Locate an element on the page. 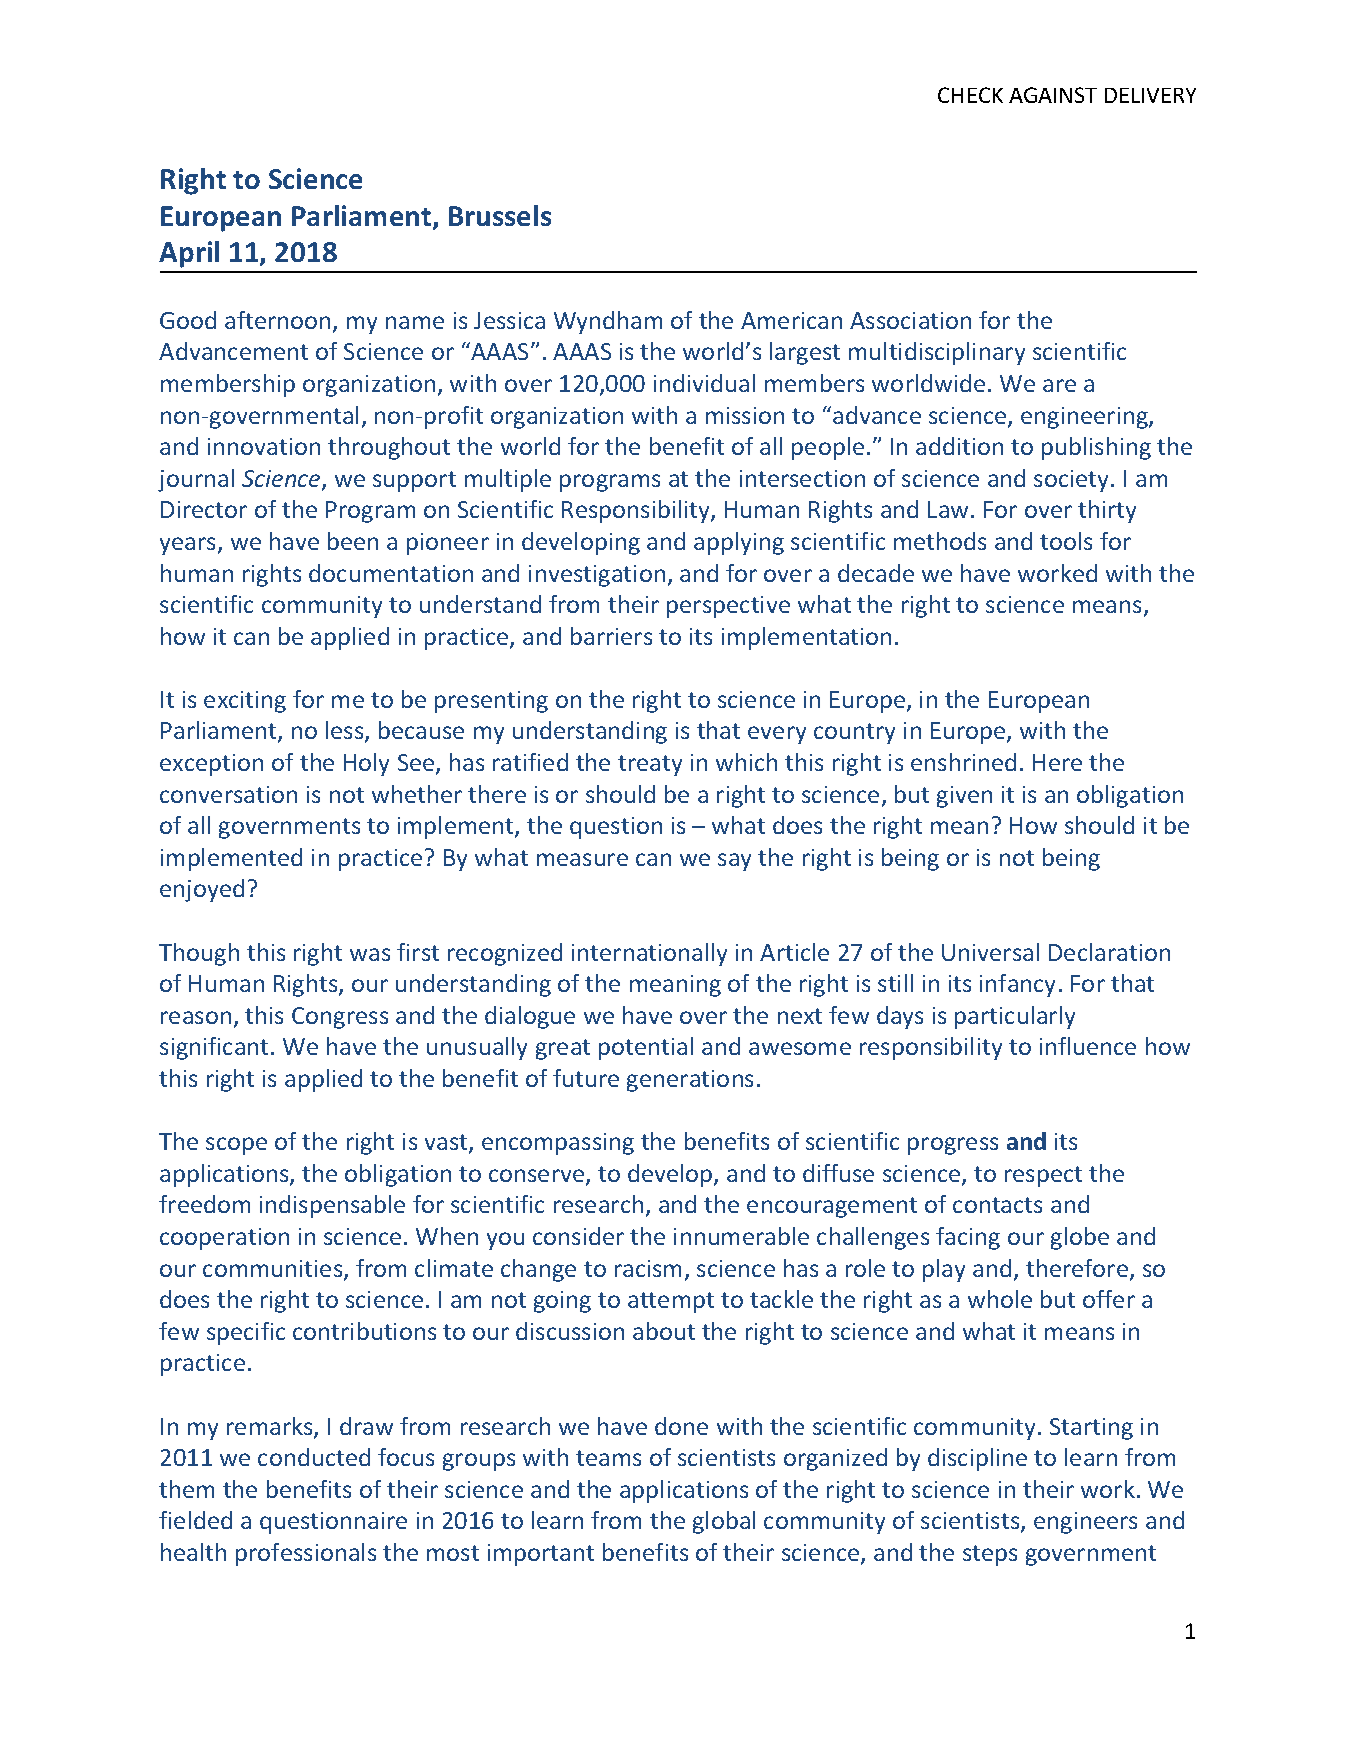 The height and width of the page is (1756, 1357). AGAINST is located at coordinates (1053, 95).
